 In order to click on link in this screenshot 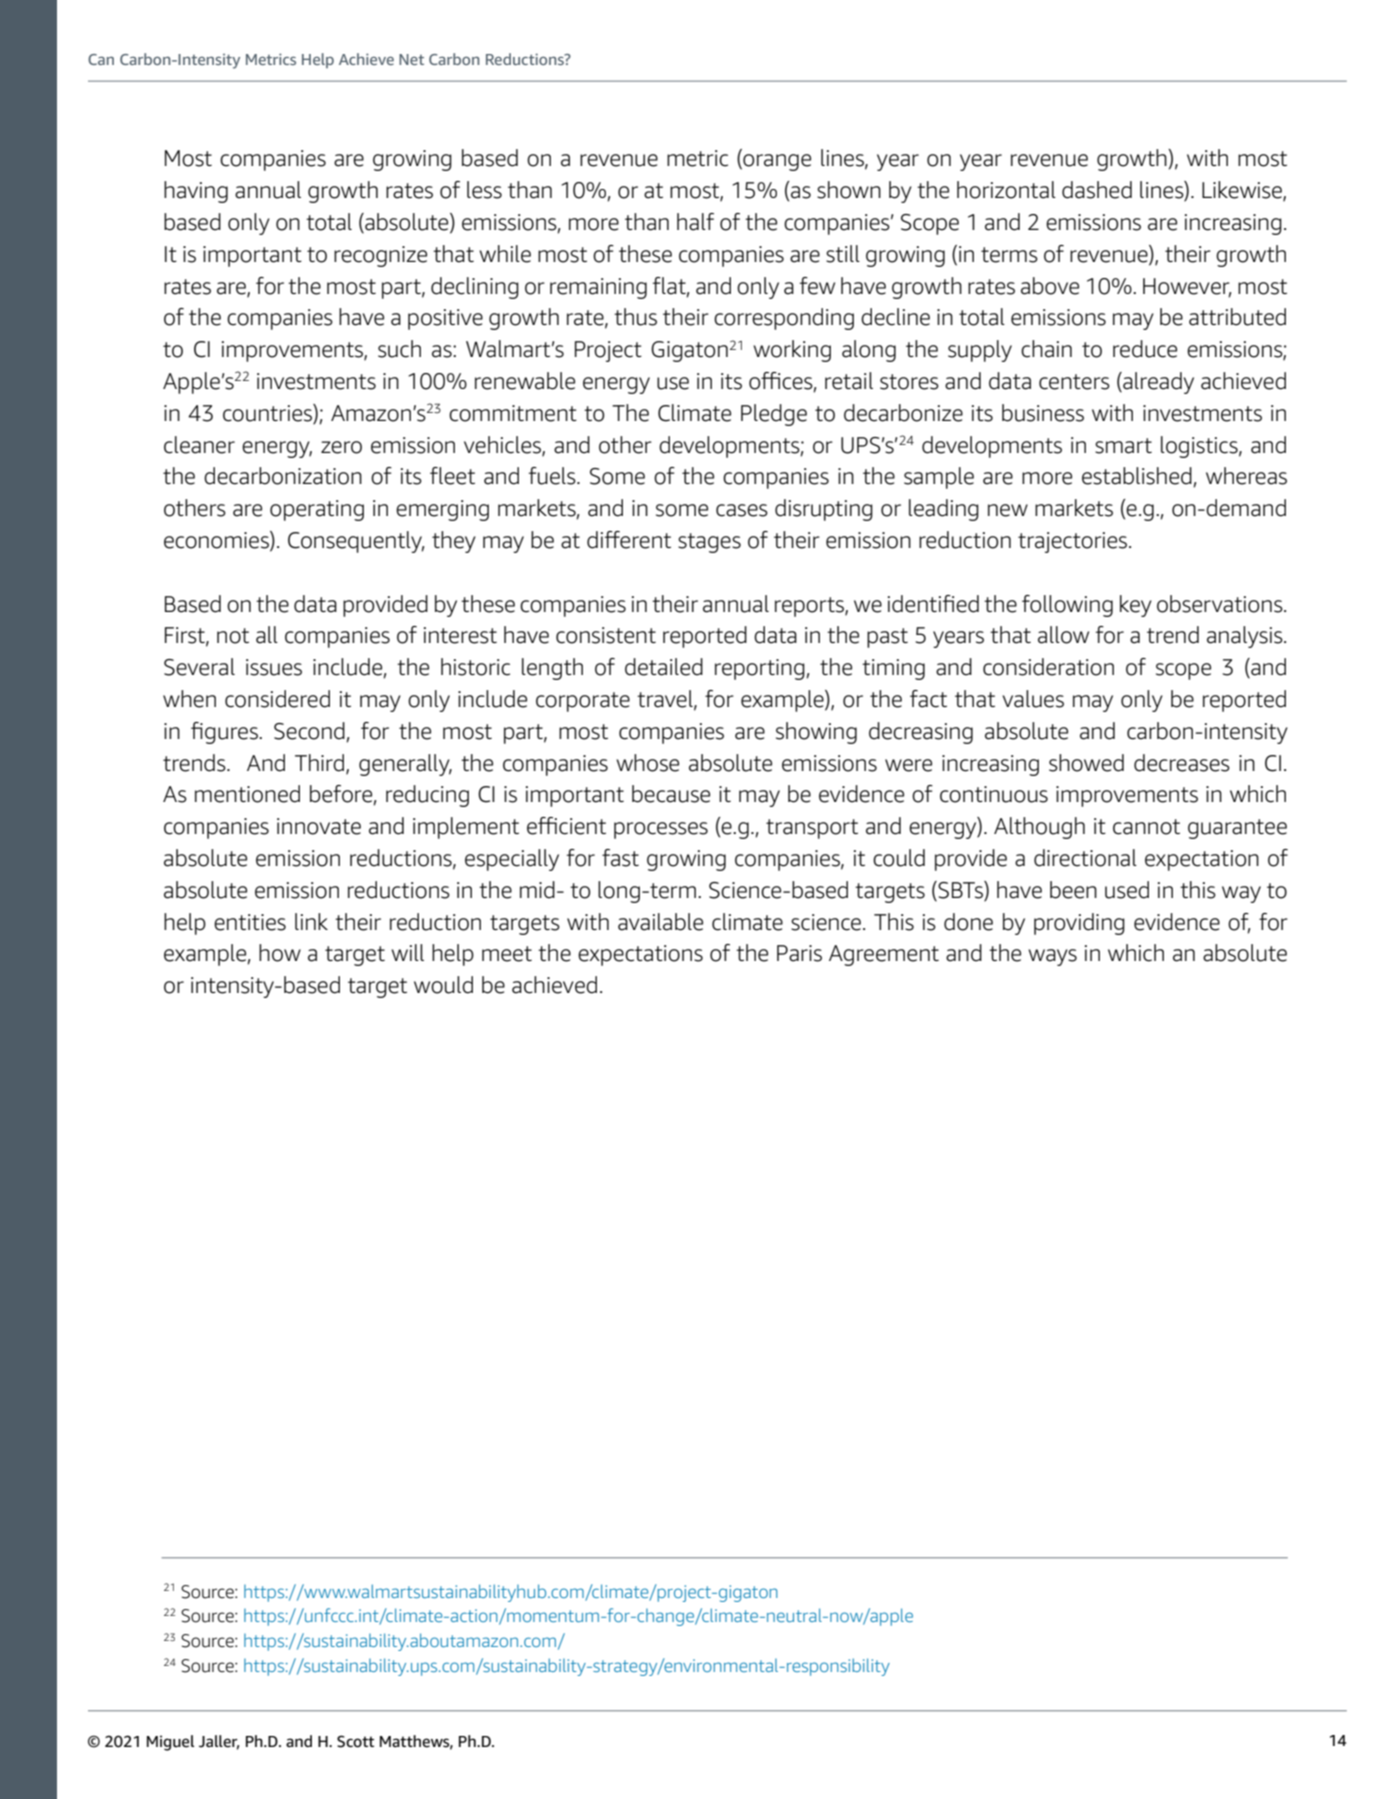, I will do `click(311, 921)`.
